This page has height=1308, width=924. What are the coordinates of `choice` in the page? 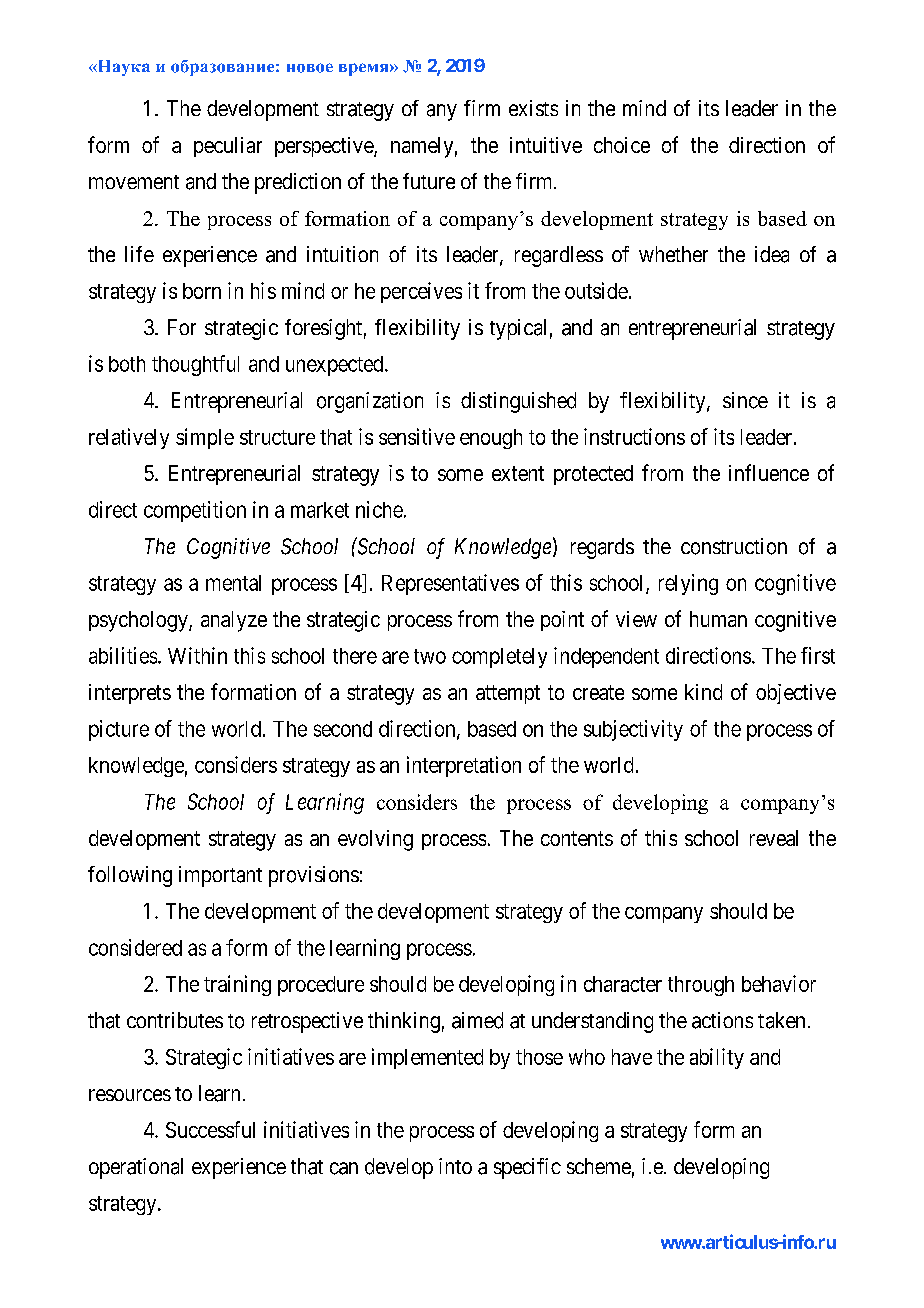 It's located at (622, 145).
